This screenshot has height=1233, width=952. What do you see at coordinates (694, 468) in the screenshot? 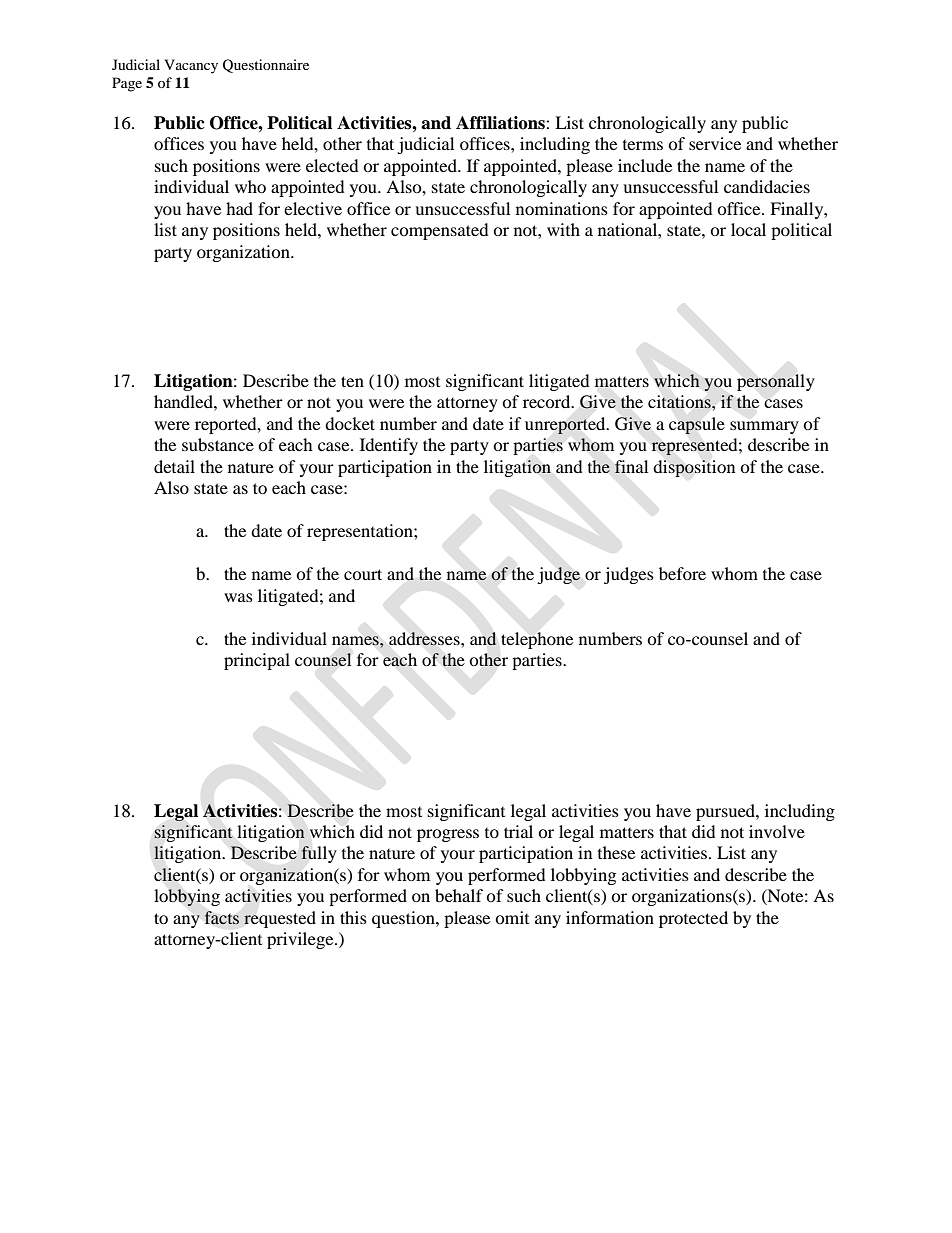
I see `disposition` at bounding box center [694, 468].
